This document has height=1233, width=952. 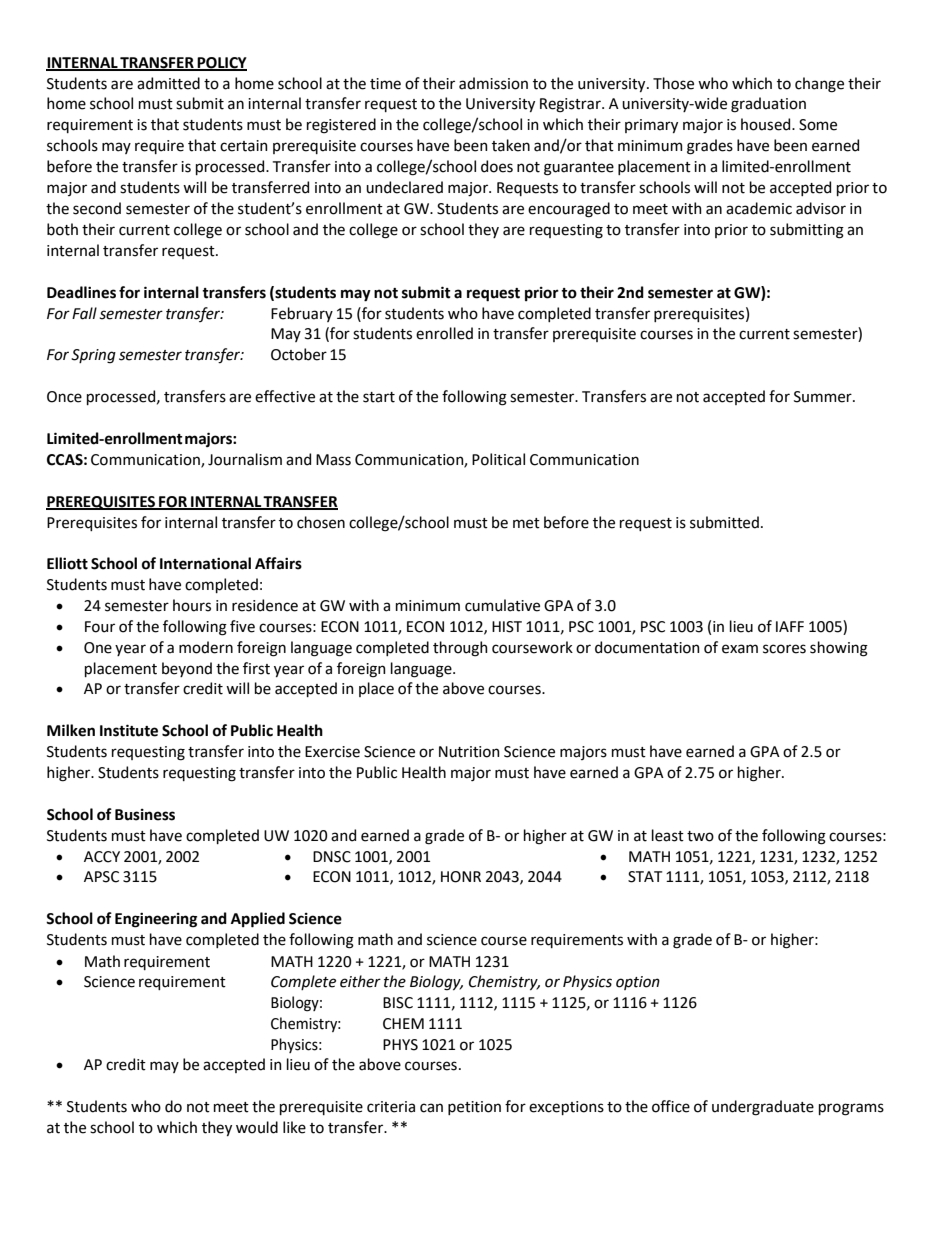 What do you see at coordinates (763, 1108) in the document?
I see `undergraduate` at bounding box center [763, 1108].
